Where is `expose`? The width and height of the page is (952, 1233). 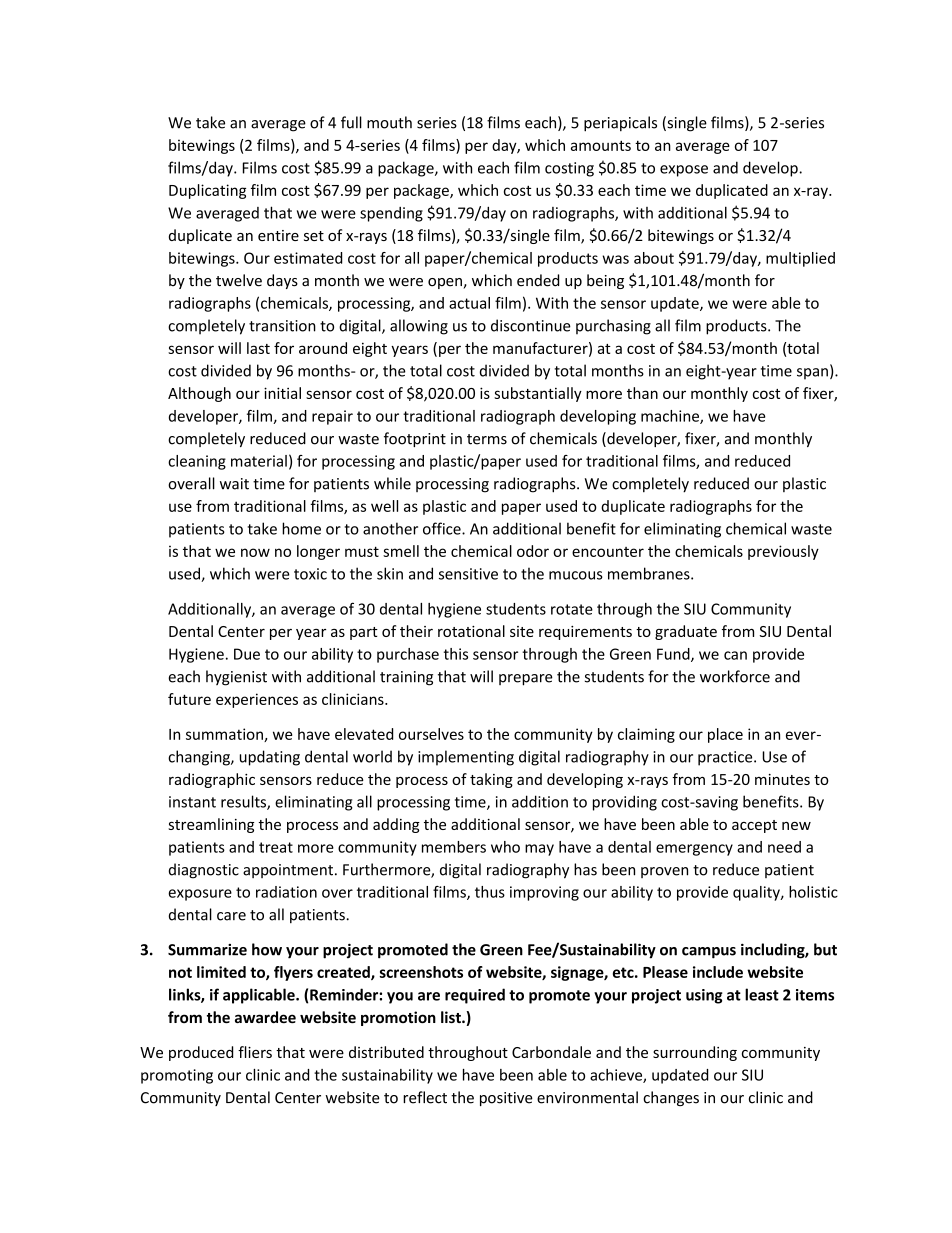 expose is located at coordinates (684, 171).
